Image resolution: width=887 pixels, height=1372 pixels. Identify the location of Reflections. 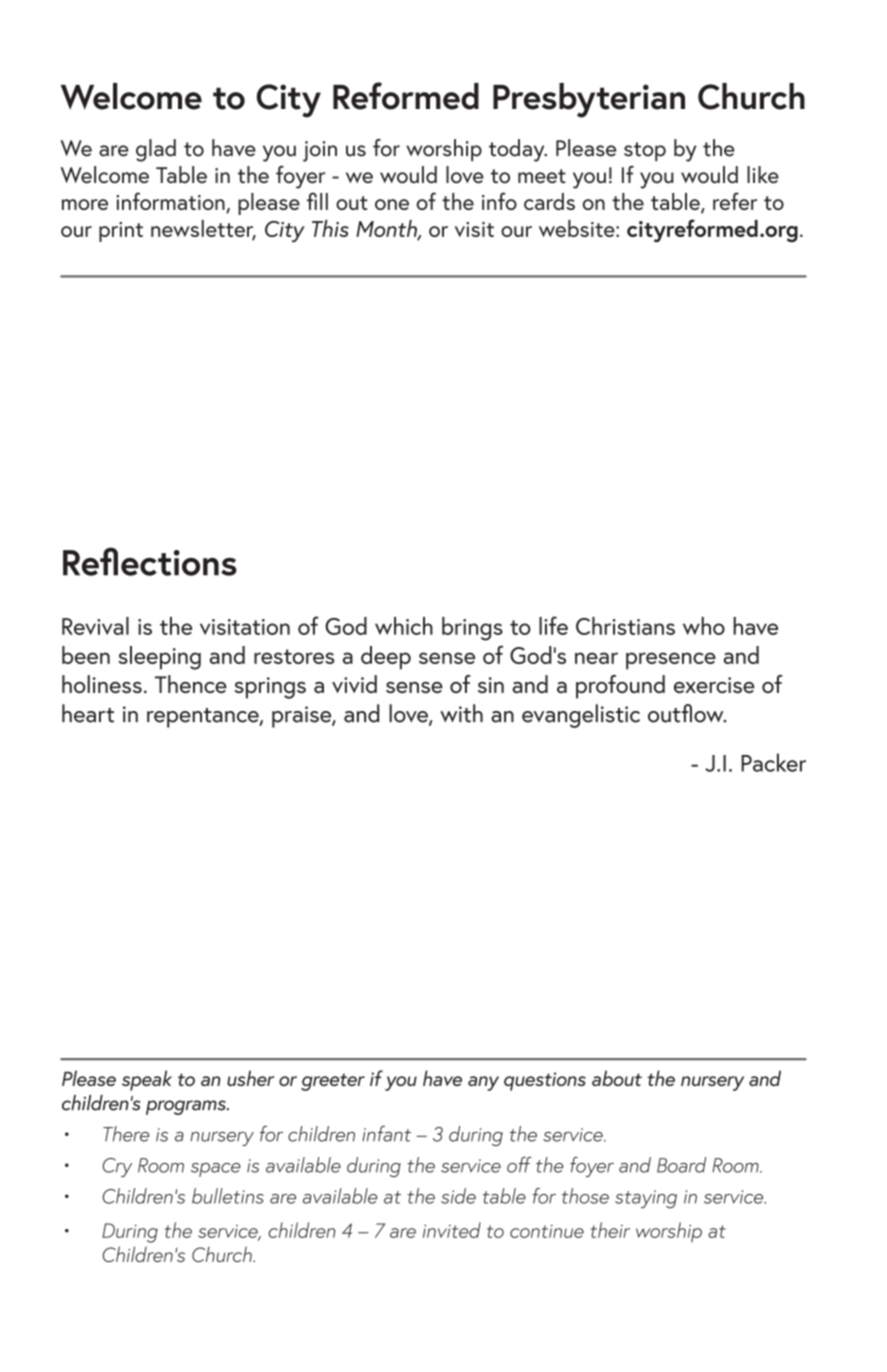
(150, 561).
